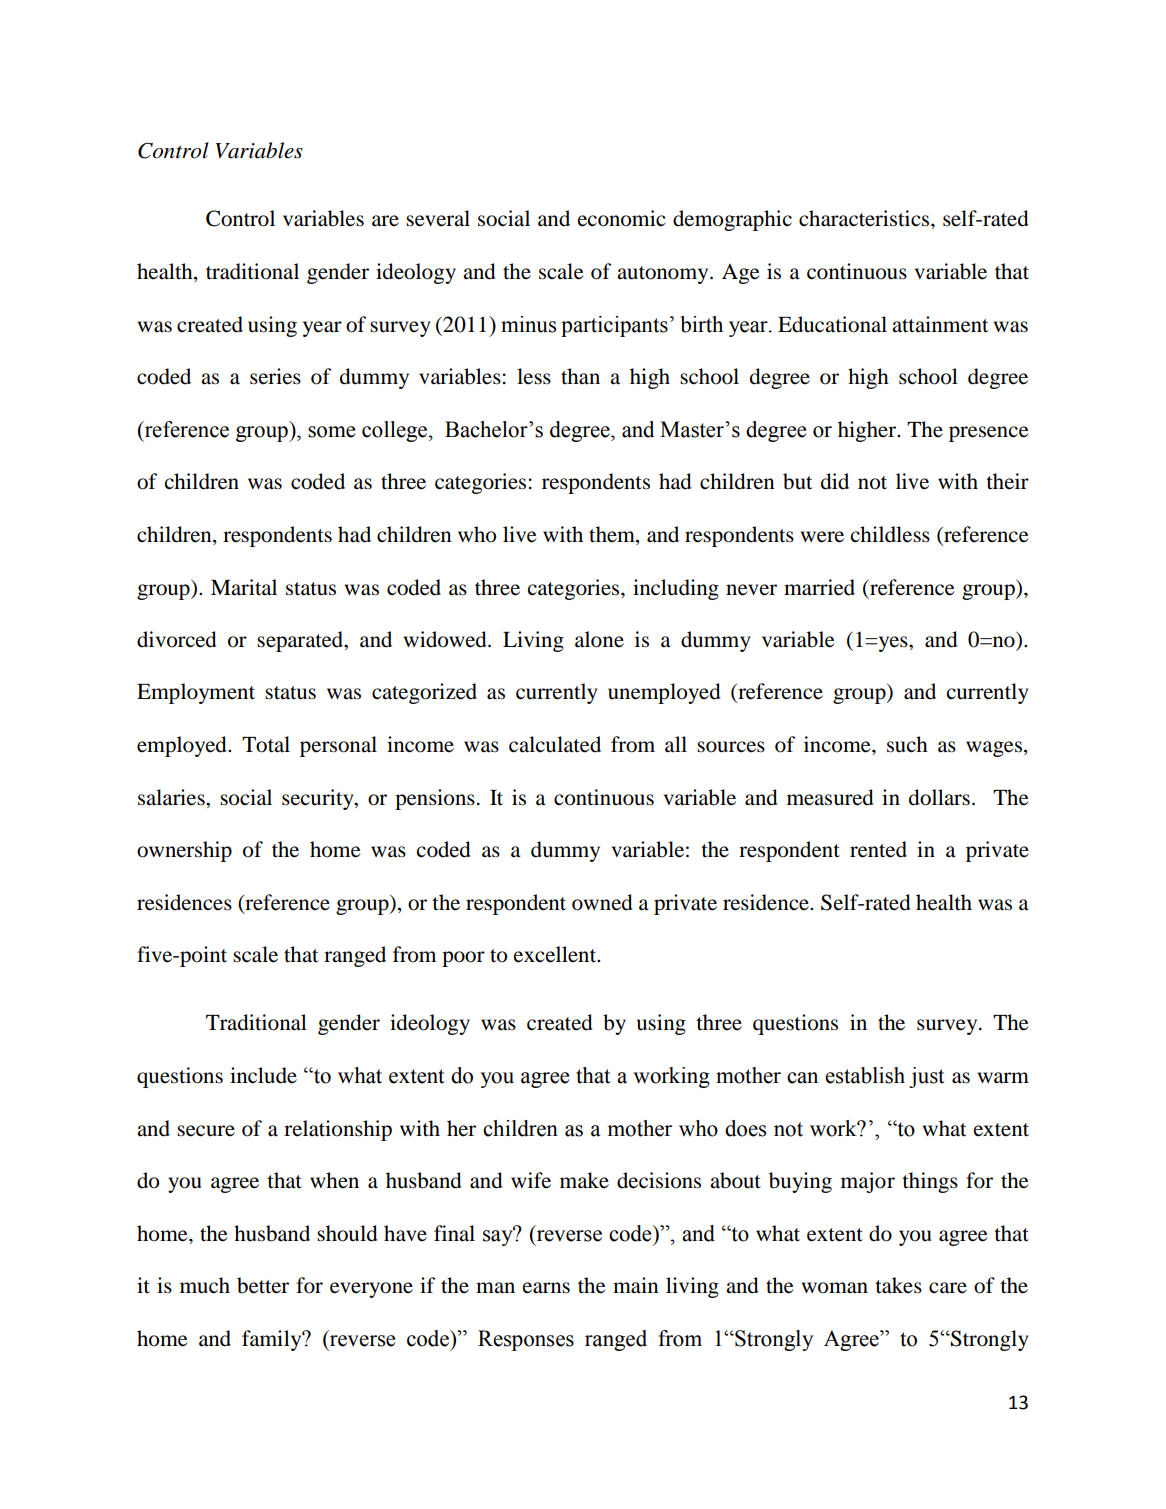  What do you see at coordinates (878, 849) in the screenshot?
I see `rented` at bounding box center [878, 849].
